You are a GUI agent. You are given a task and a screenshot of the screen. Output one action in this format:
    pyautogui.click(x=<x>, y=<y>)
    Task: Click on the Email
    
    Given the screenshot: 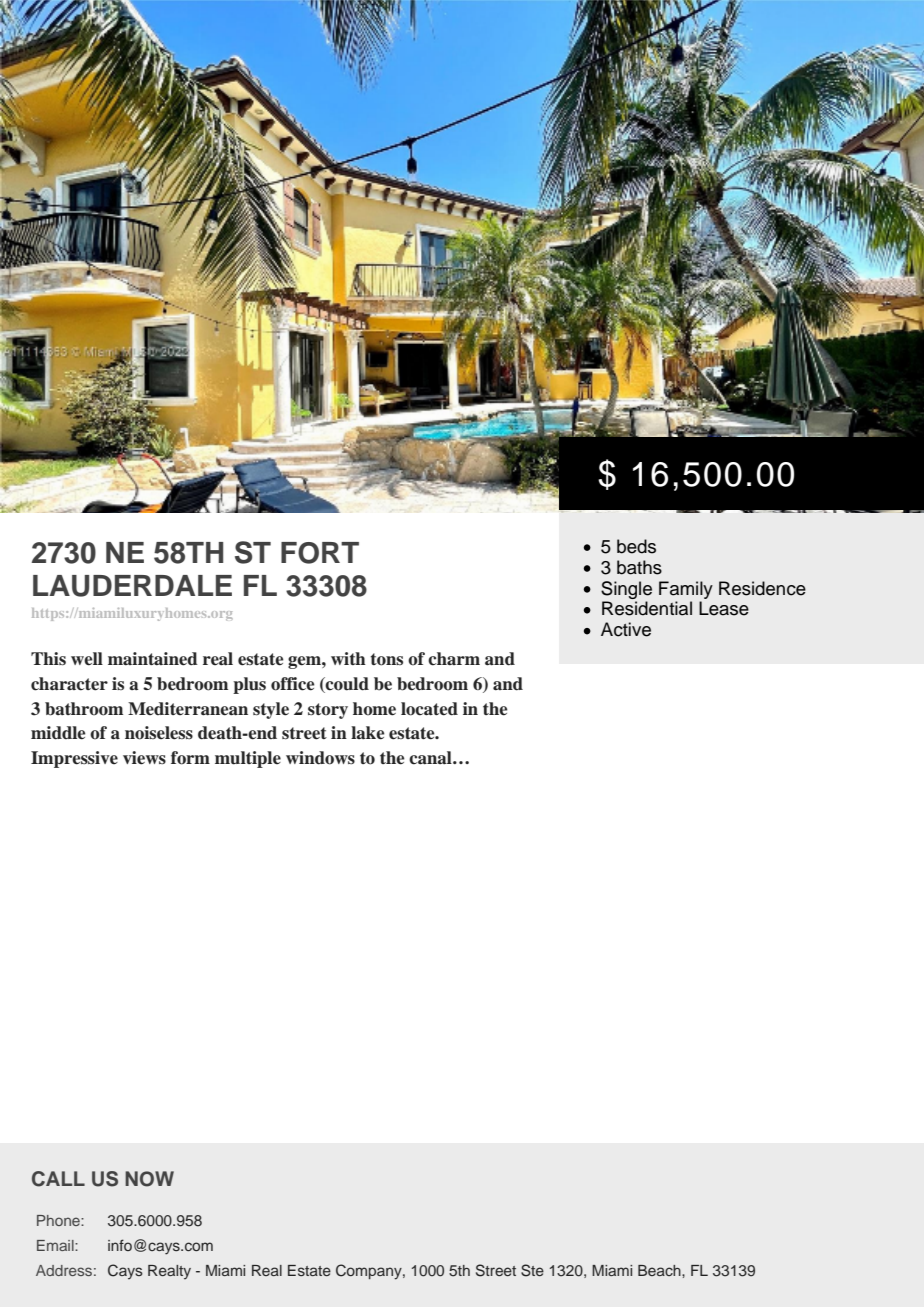 What is the action you would take?
    pyautogui.click(x=56, y=1245)
